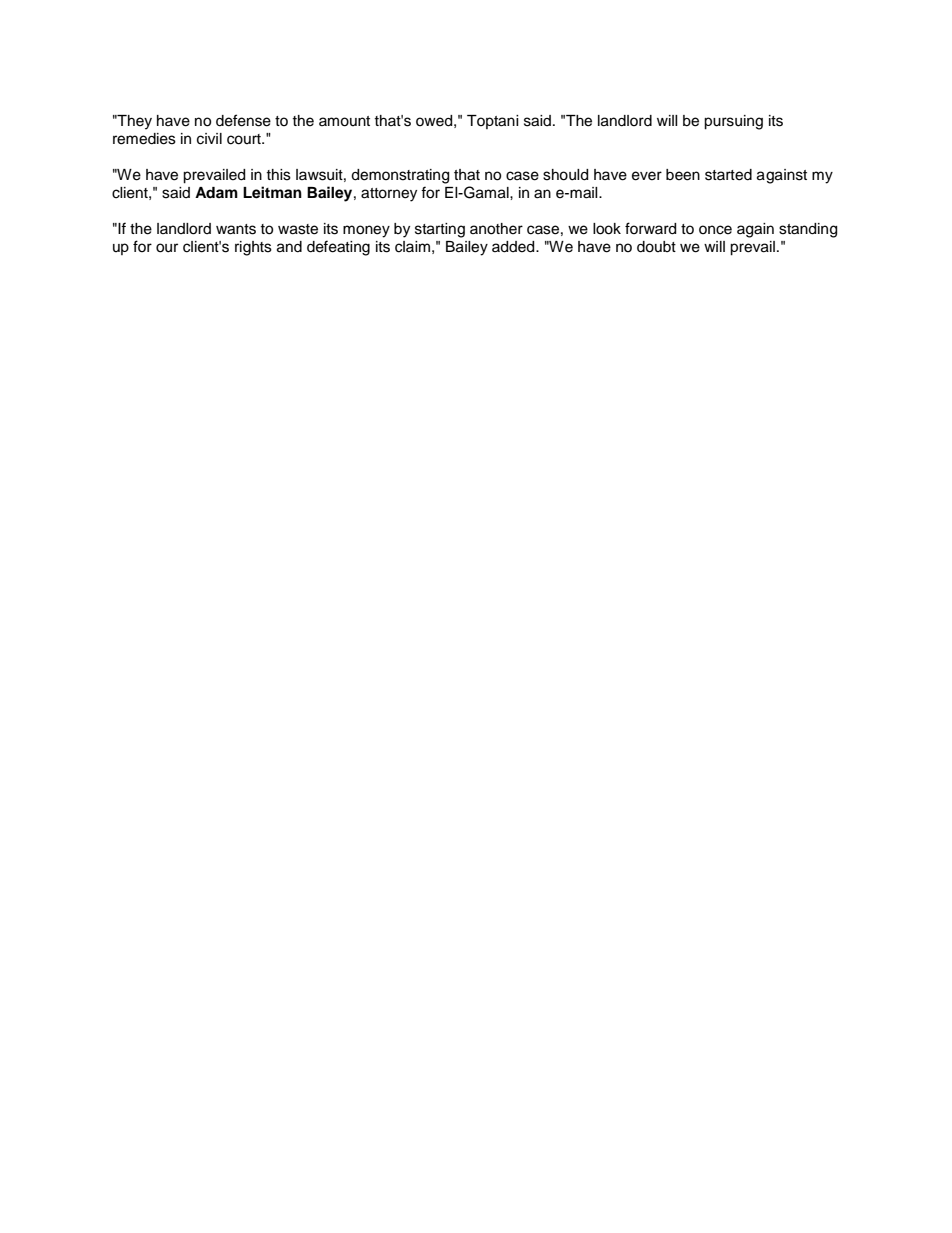  I want to click on attorney, so click(389, 195).
